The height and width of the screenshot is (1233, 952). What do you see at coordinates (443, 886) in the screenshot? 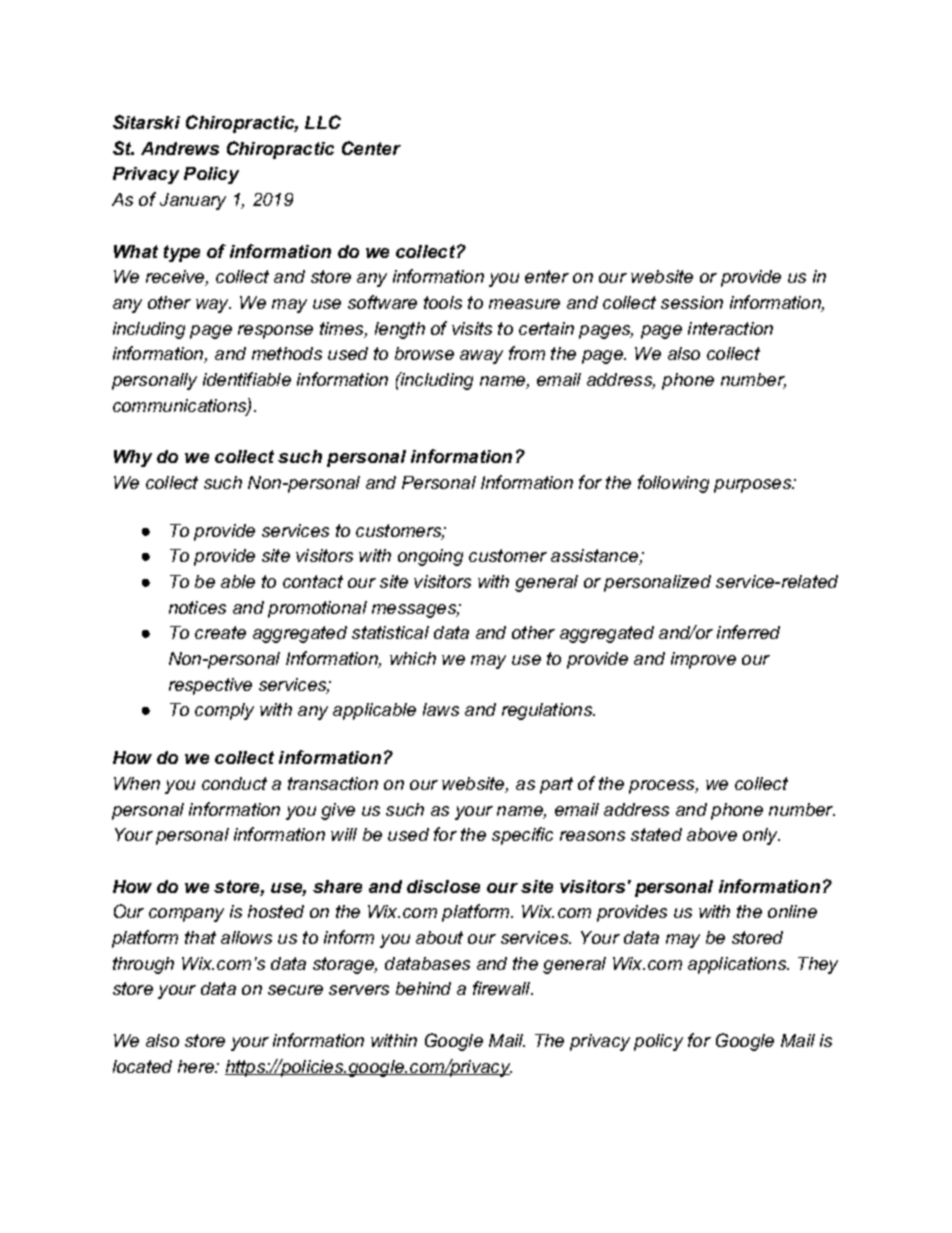
I see `disclose` at bounding box center [443, 886].
